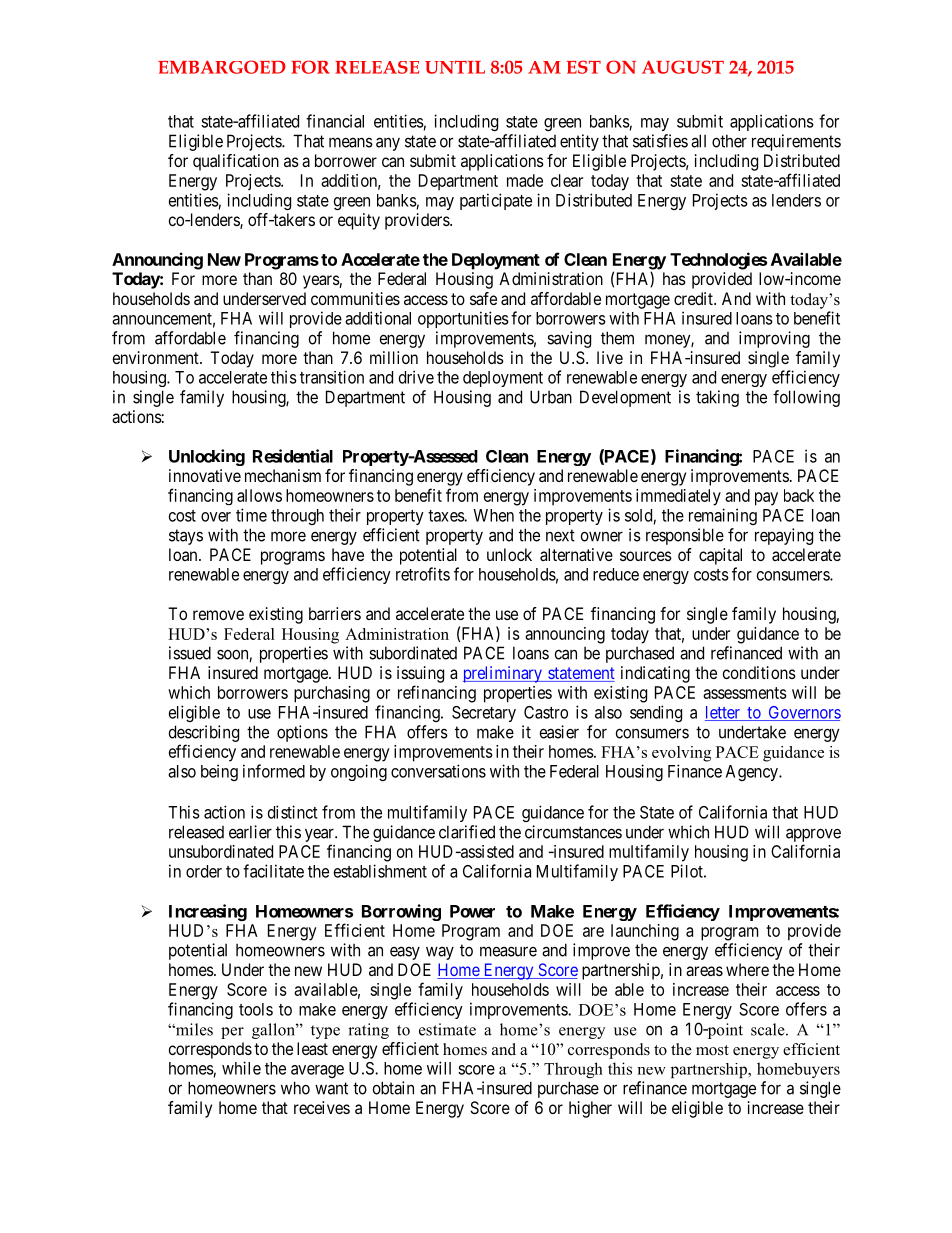  Describe the element at coordinates (218, 615) in the page. I see `remove` at that location.
